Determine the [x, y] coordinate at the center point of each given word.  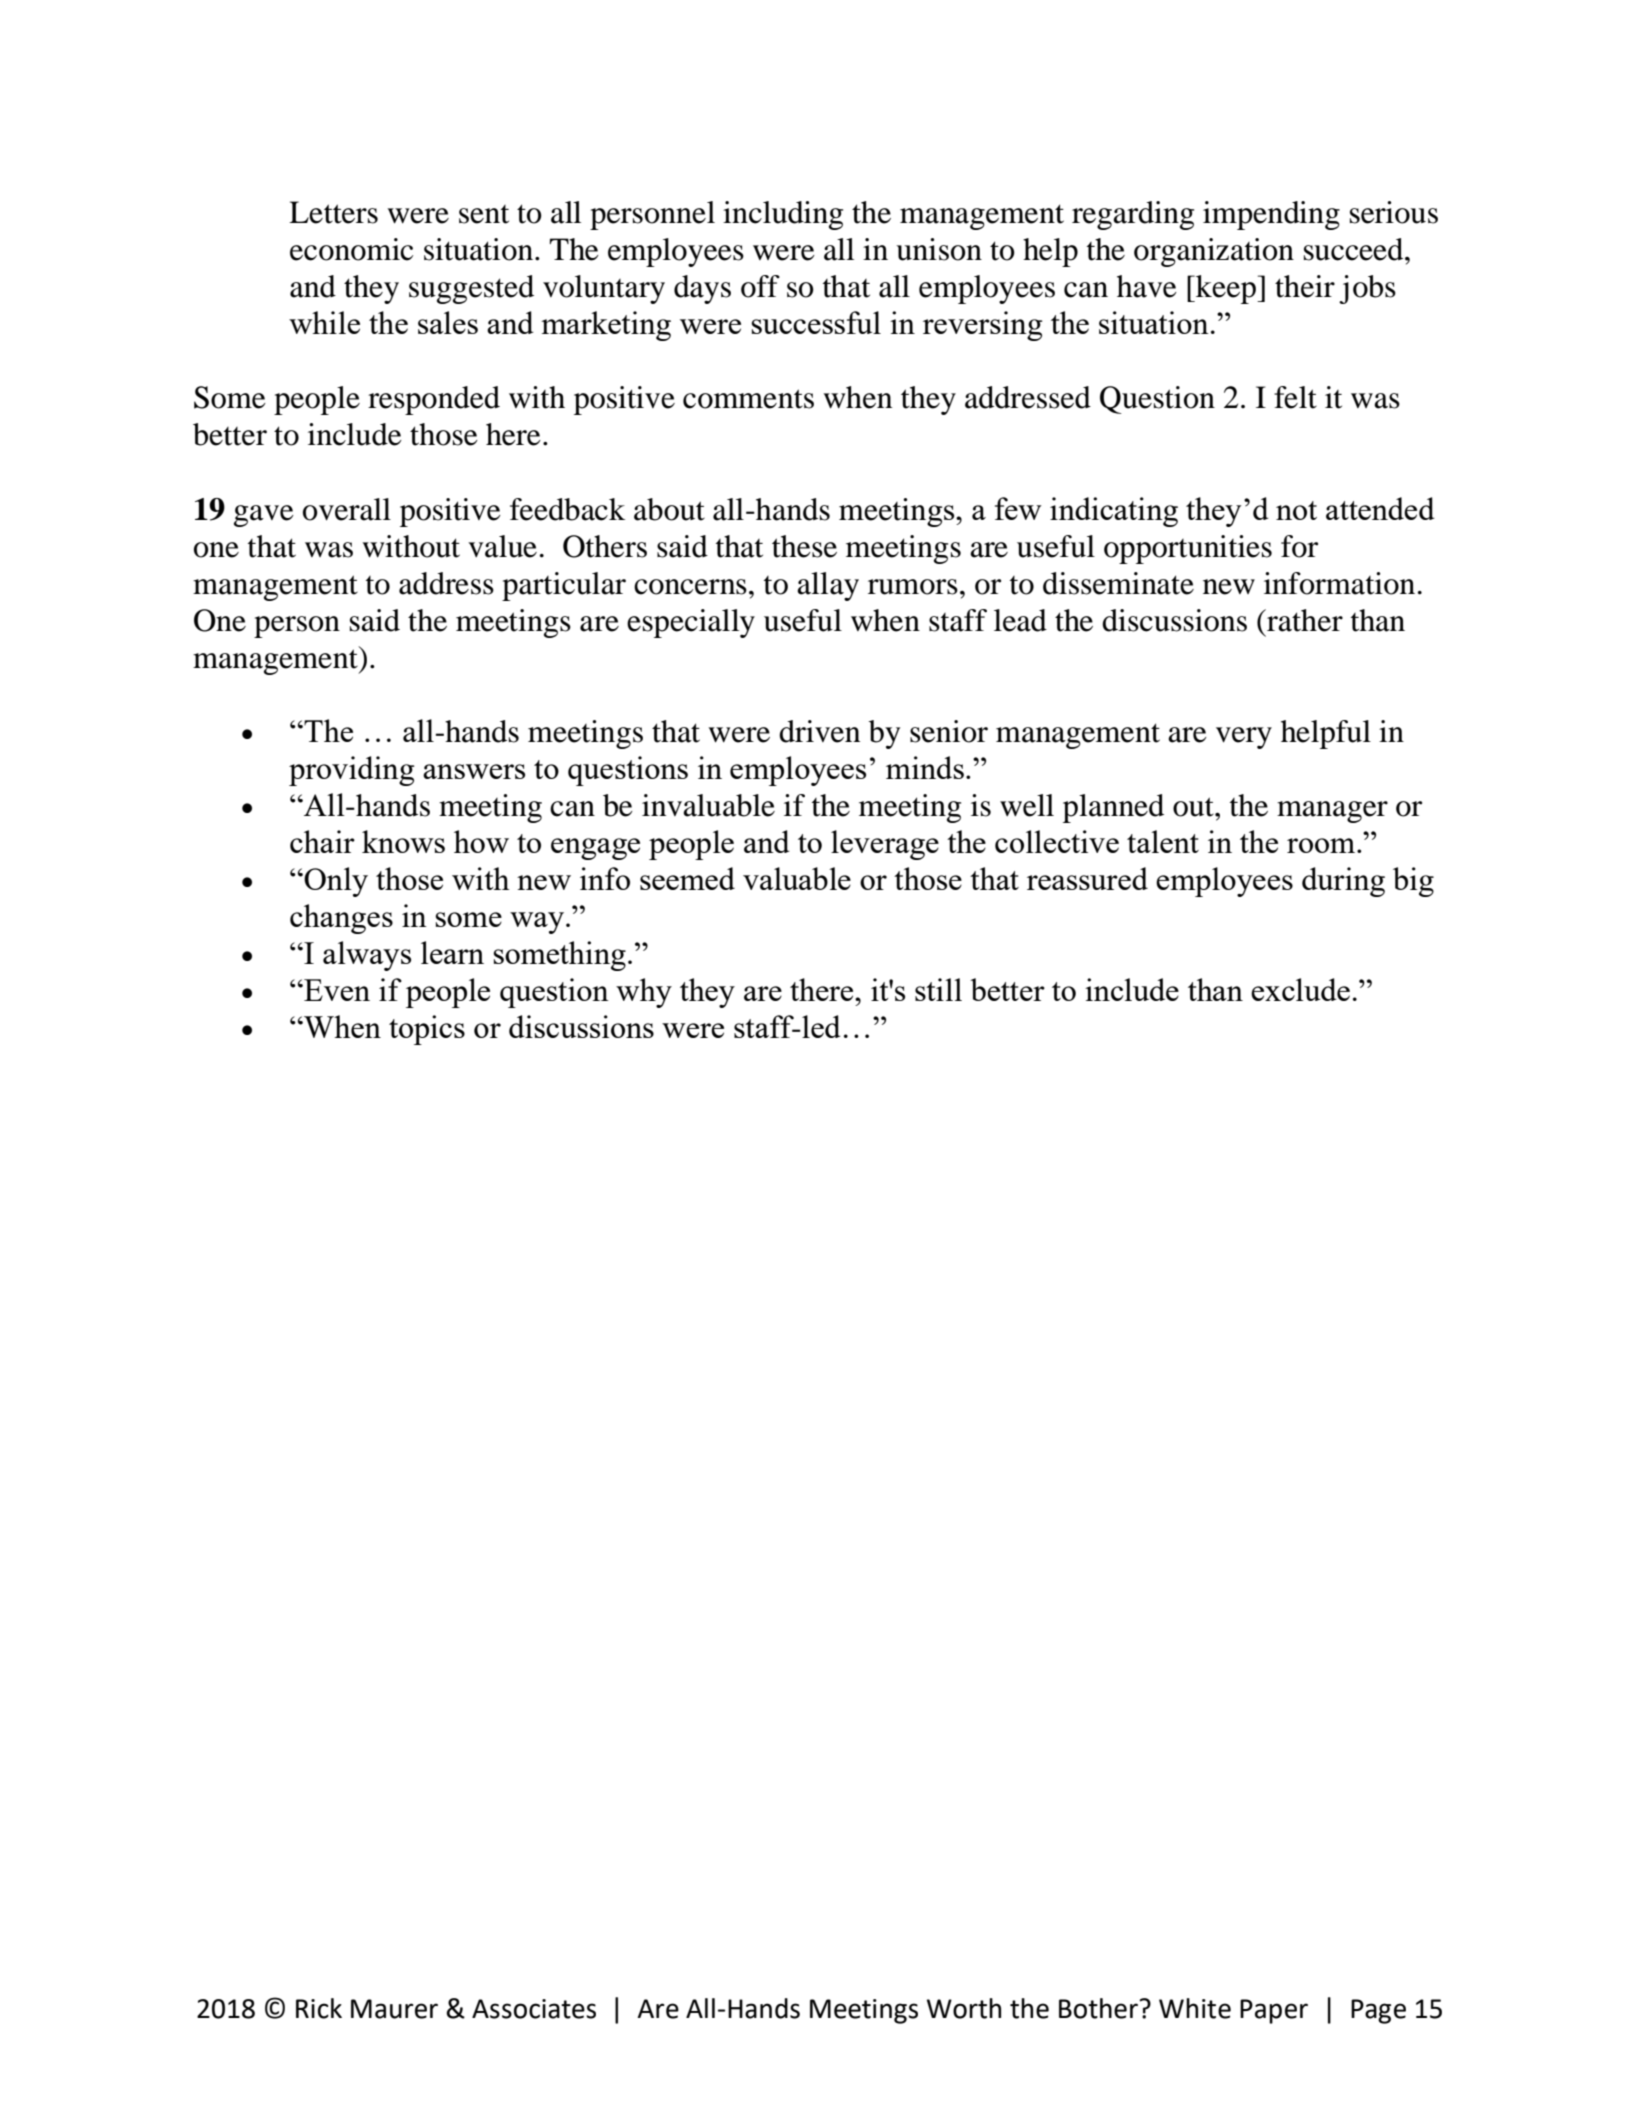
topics [427, 1030]
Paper [1274, 2011]
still [938, 989]
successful [816, 322]
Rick [319, 2008]
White [1195, 2008]
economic [351, 249]
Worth [964, 2008]
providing [351, 771]
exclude [1300, 989]
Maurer [394, 2009]
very [1244, 738]
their [1305, 286]
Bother [1098, 2008]
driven [819, 731]
